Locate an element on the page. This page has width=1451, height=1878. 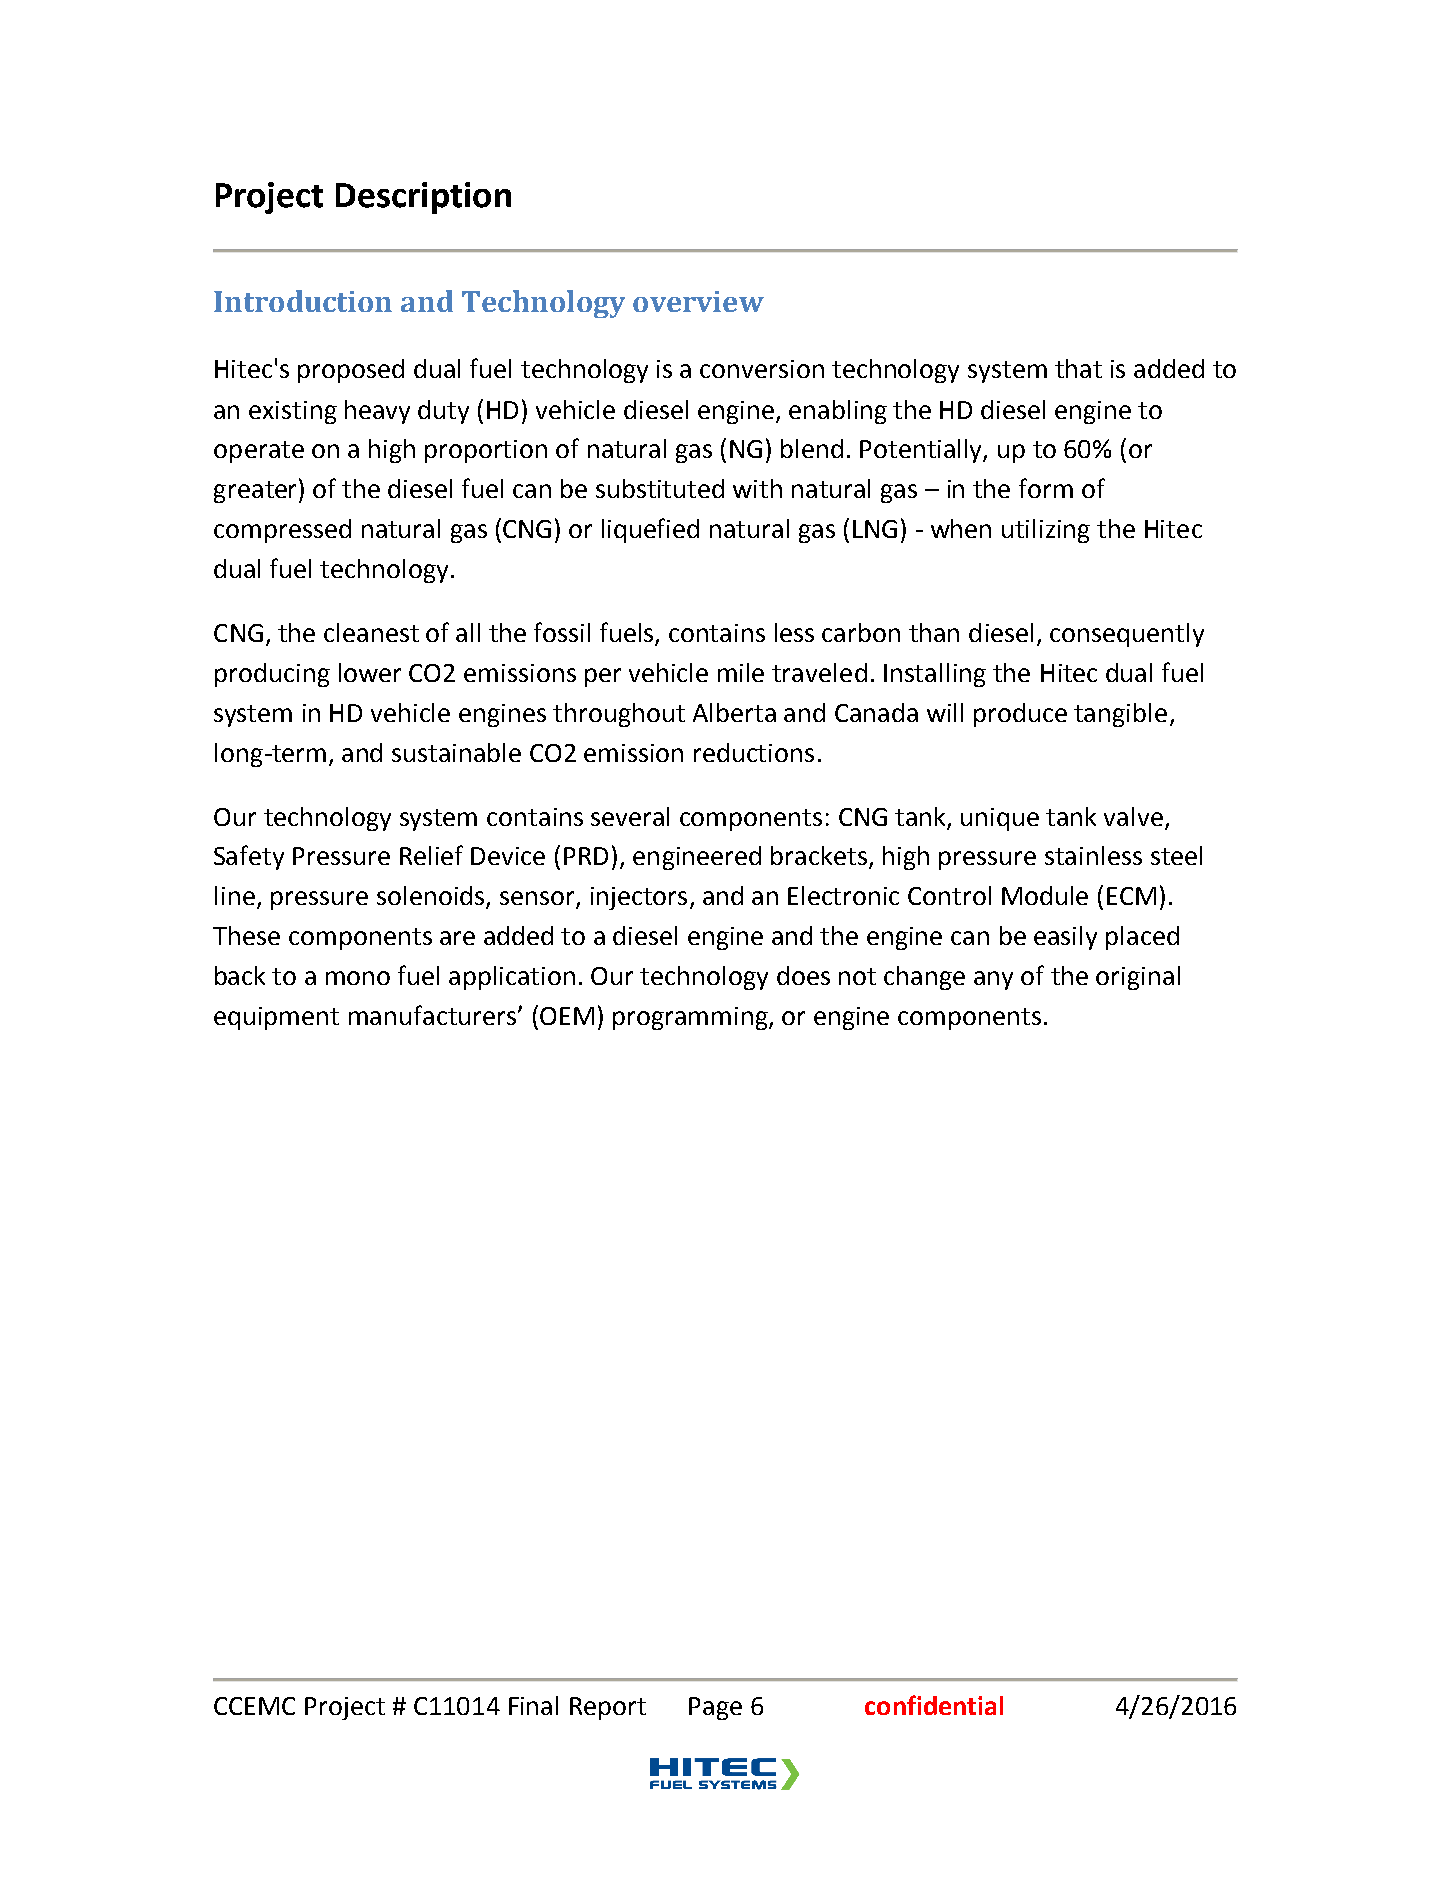
programming is located at coordinates (691, 1018).
